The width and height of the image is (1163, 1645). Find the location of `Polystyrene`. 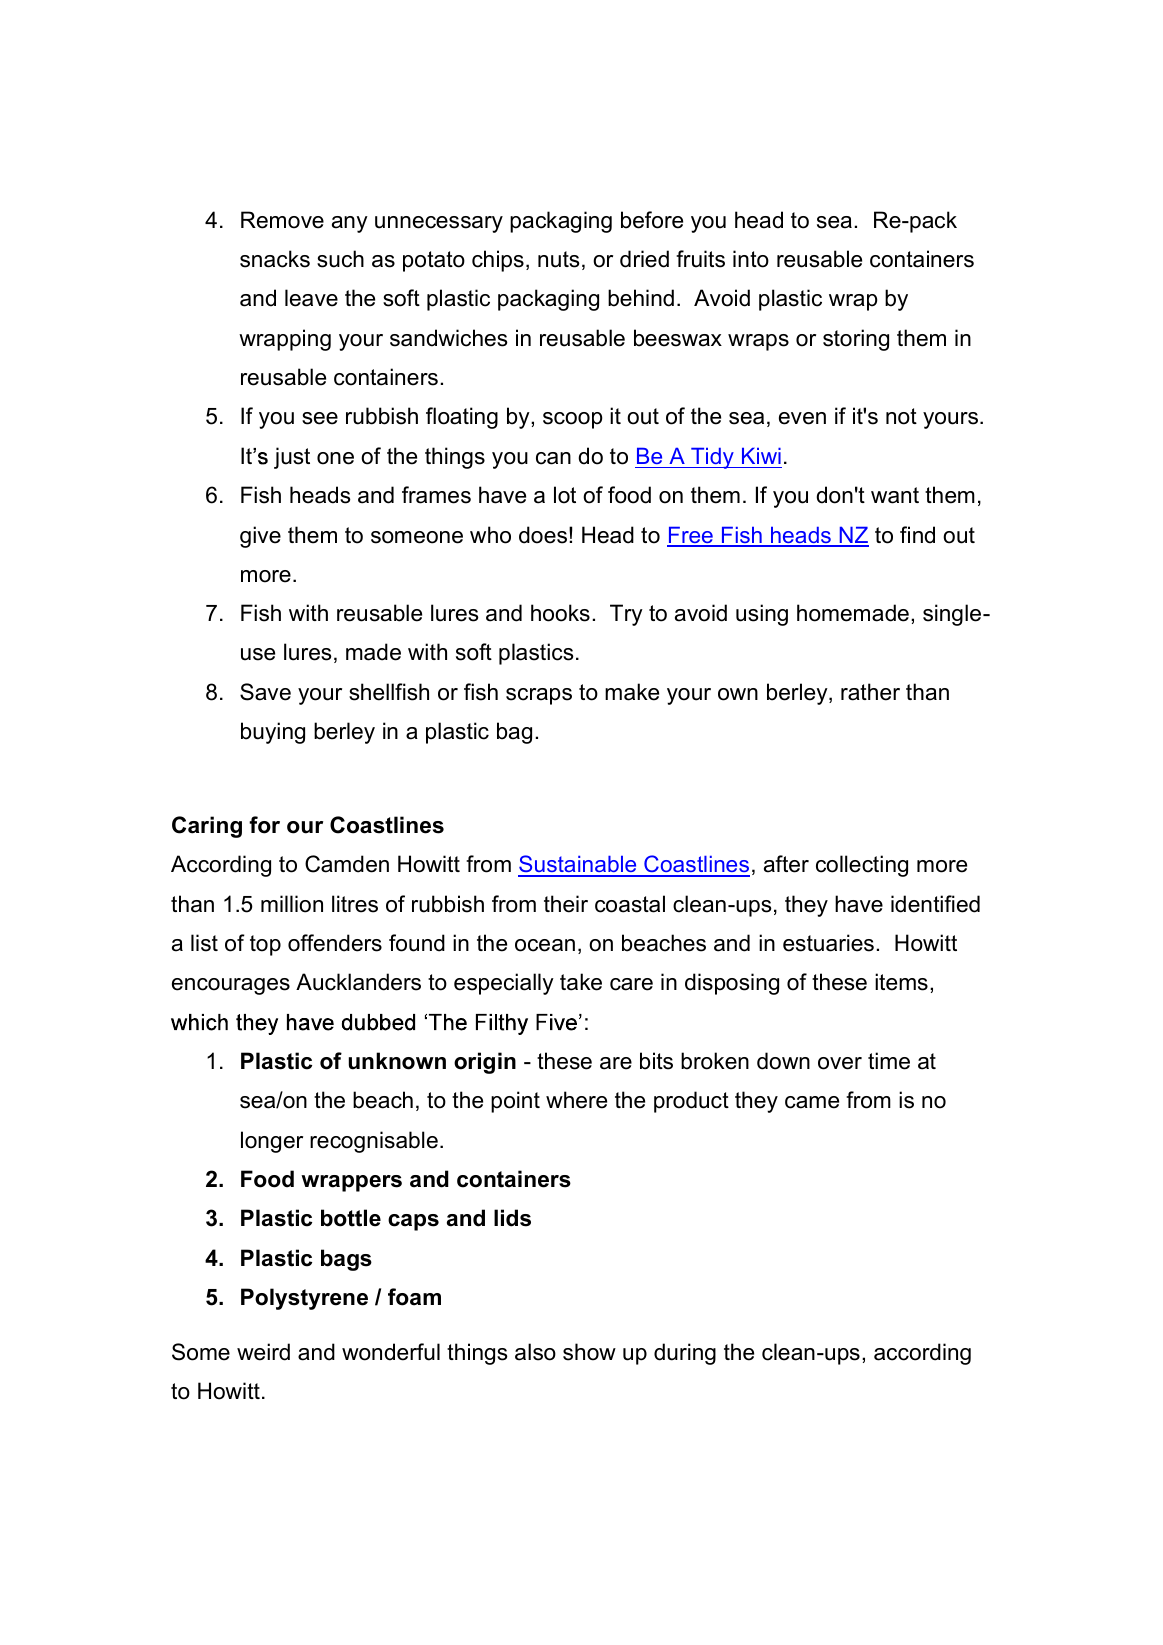

Polystyrene is located at coordinates (304, 1299).
